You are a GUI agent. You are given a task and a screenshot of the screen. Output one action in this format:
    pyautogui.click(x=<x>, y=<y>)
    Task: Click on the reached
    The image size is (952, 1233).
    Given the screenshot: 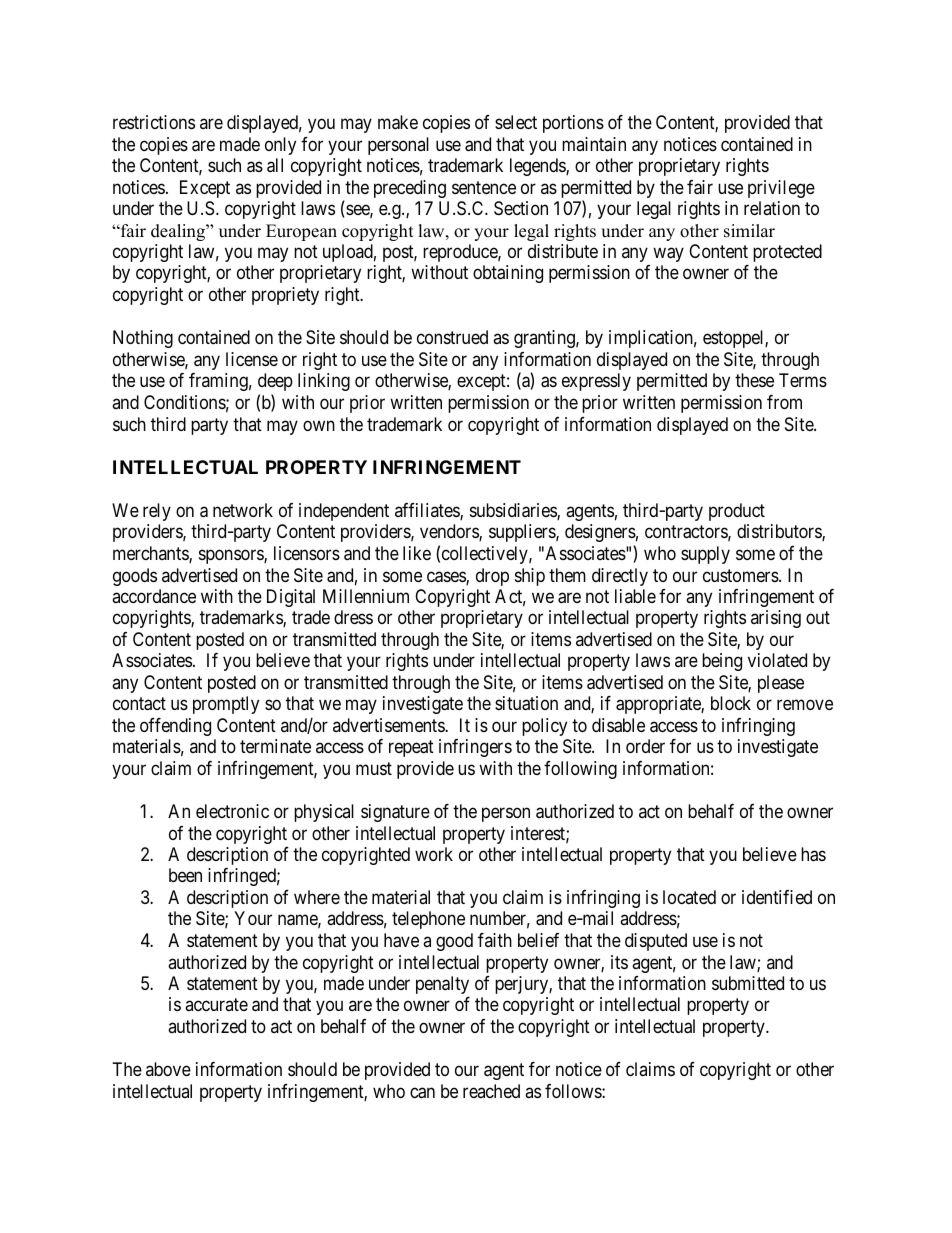 What is the action you would take?
    pyautogui.click(x=491, y=1091)
